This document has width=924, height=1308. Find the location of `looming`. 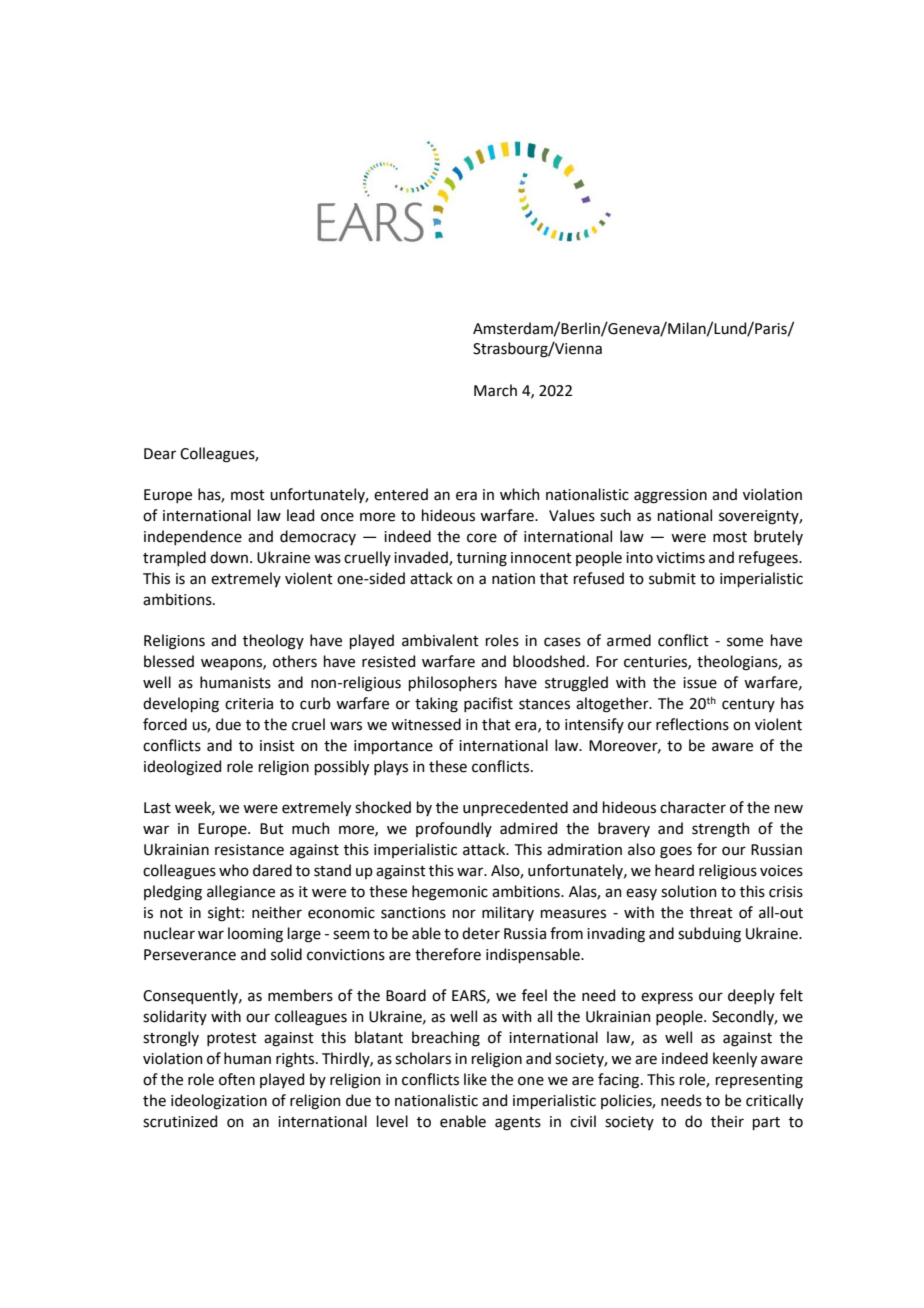

looming is located at coordinates (255, 935).
